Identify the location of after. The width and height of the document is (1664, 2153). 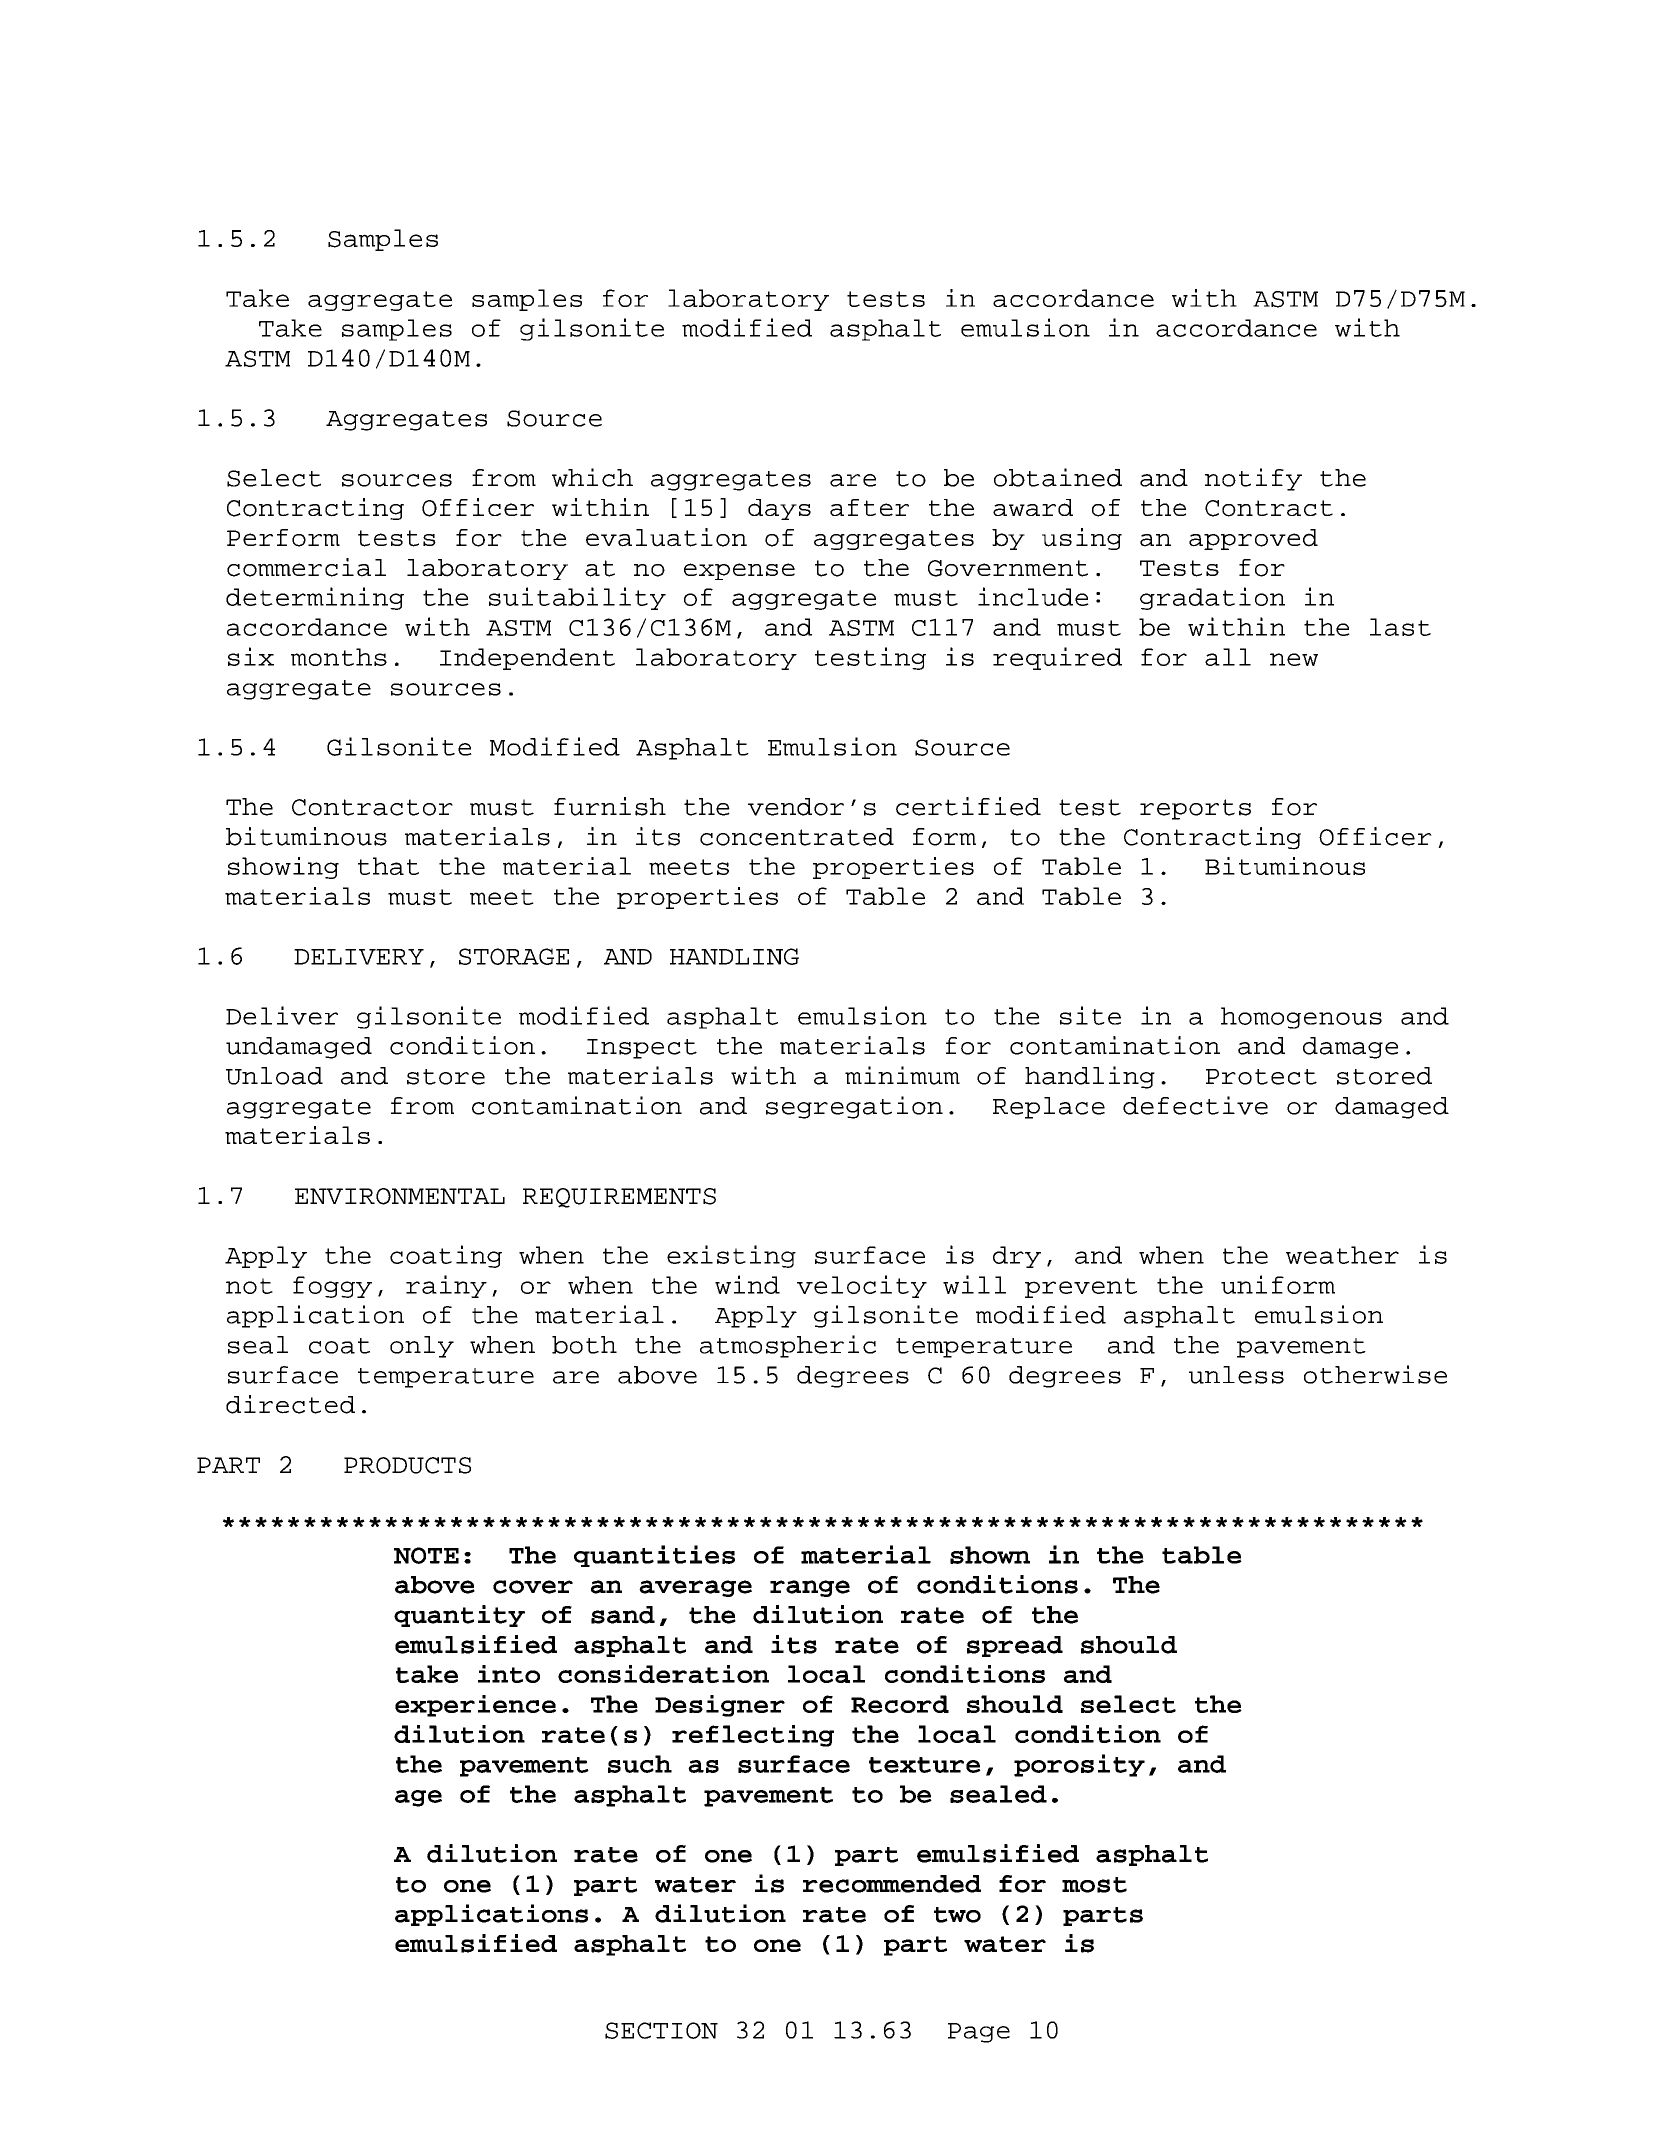
(869, 507).
